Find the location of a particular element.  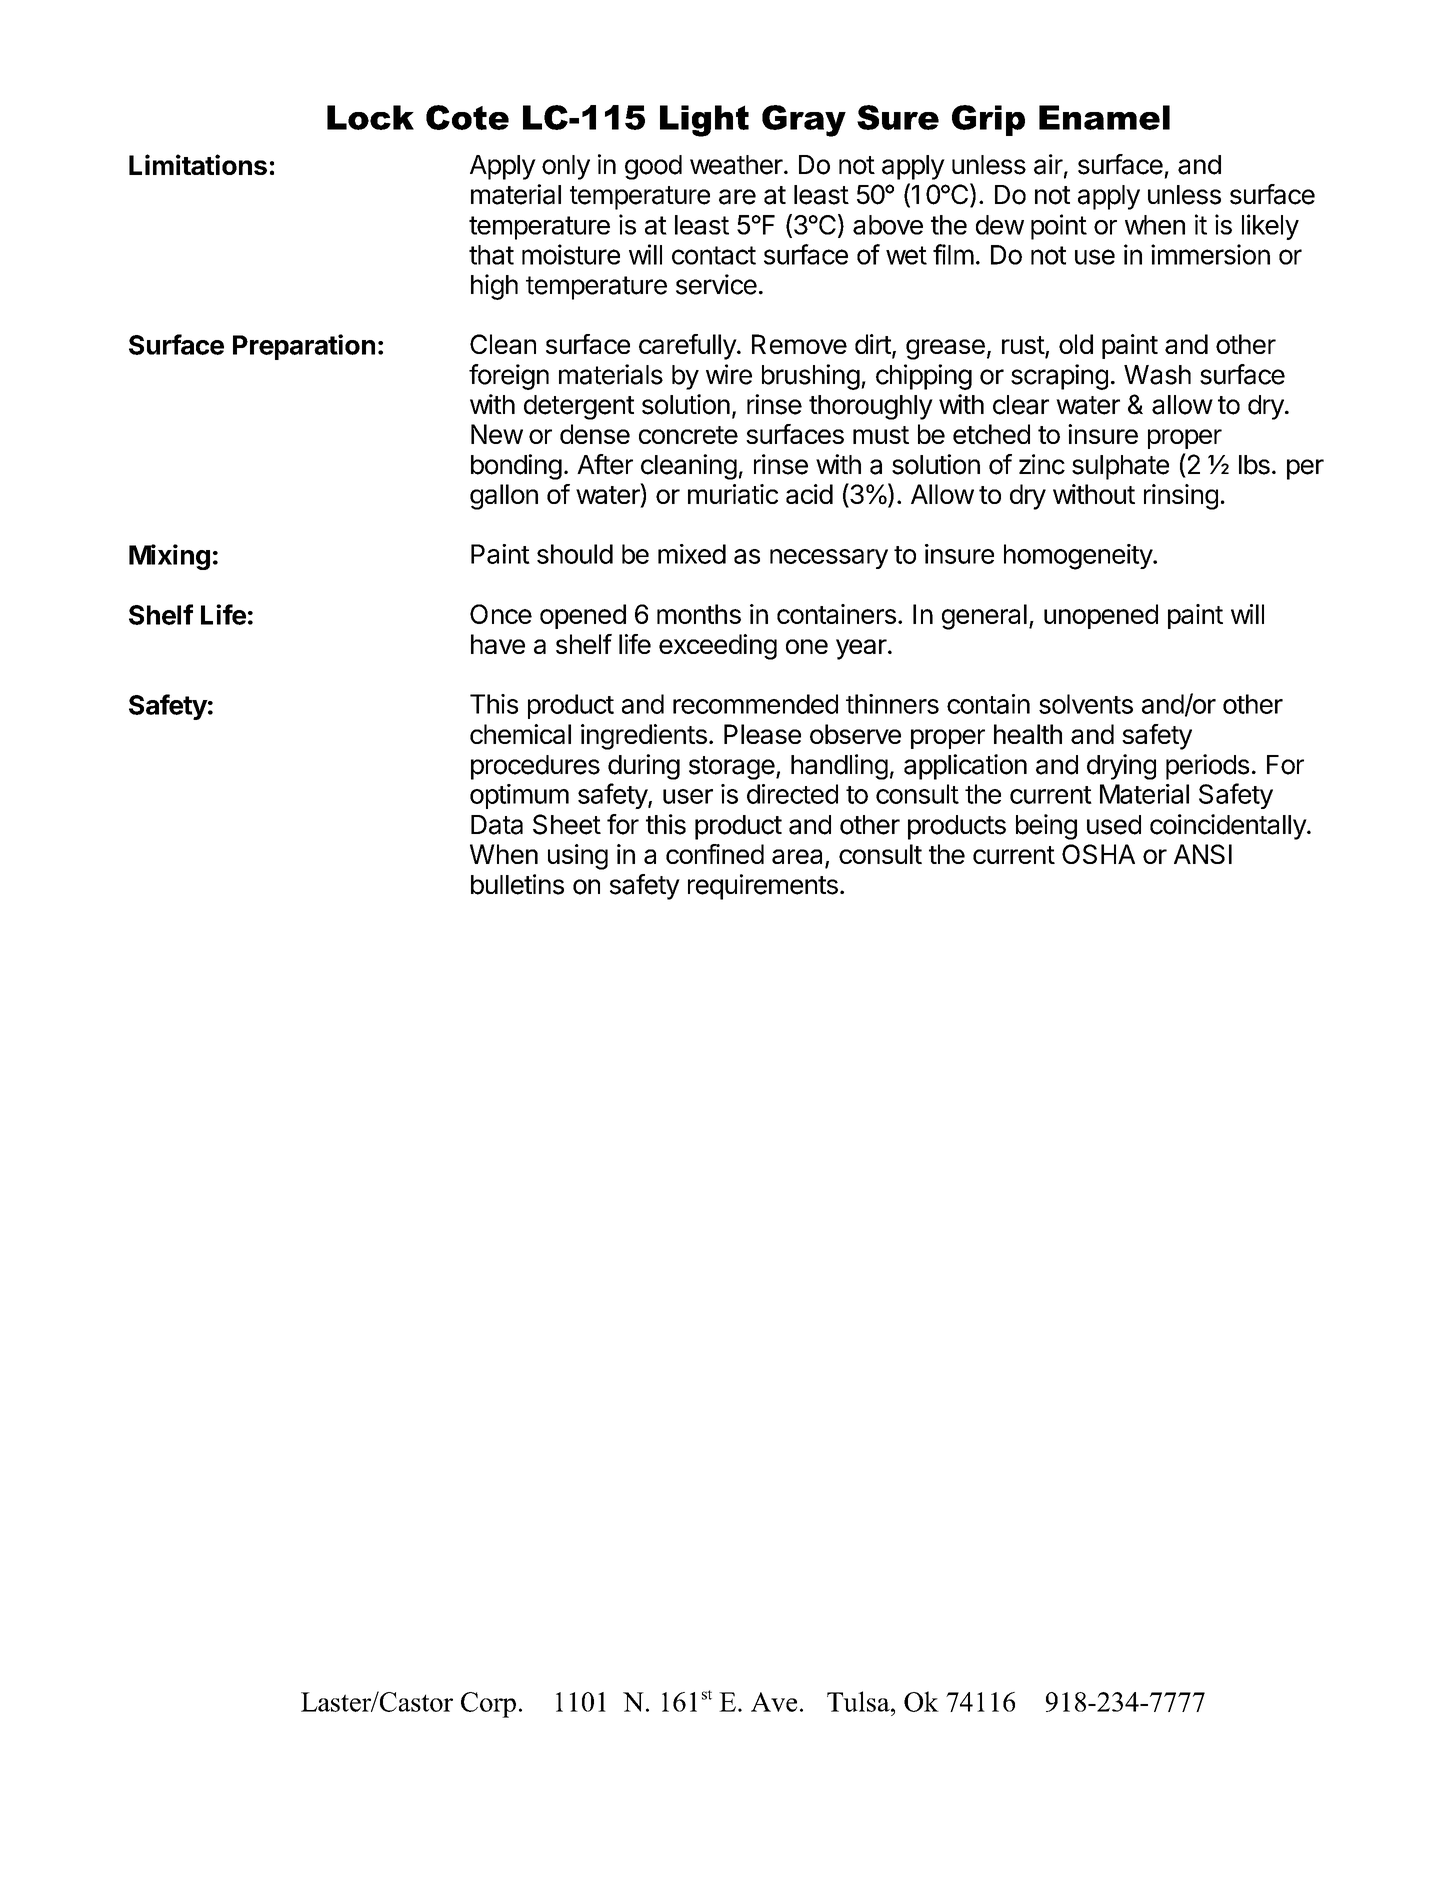

solvents is located at coordinates (1086, 704).
